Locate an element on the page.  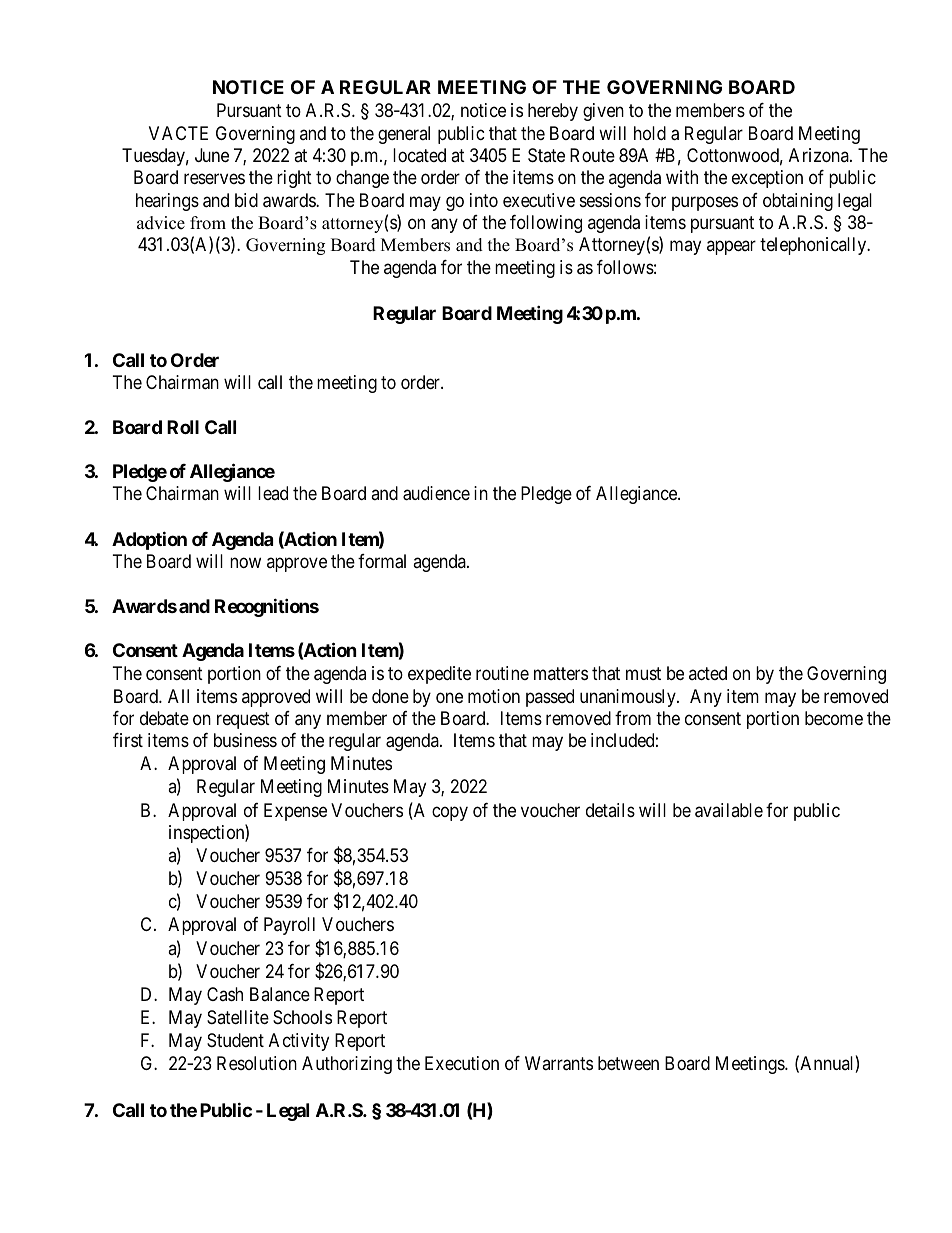
June is located at coordinates (212, 155).
